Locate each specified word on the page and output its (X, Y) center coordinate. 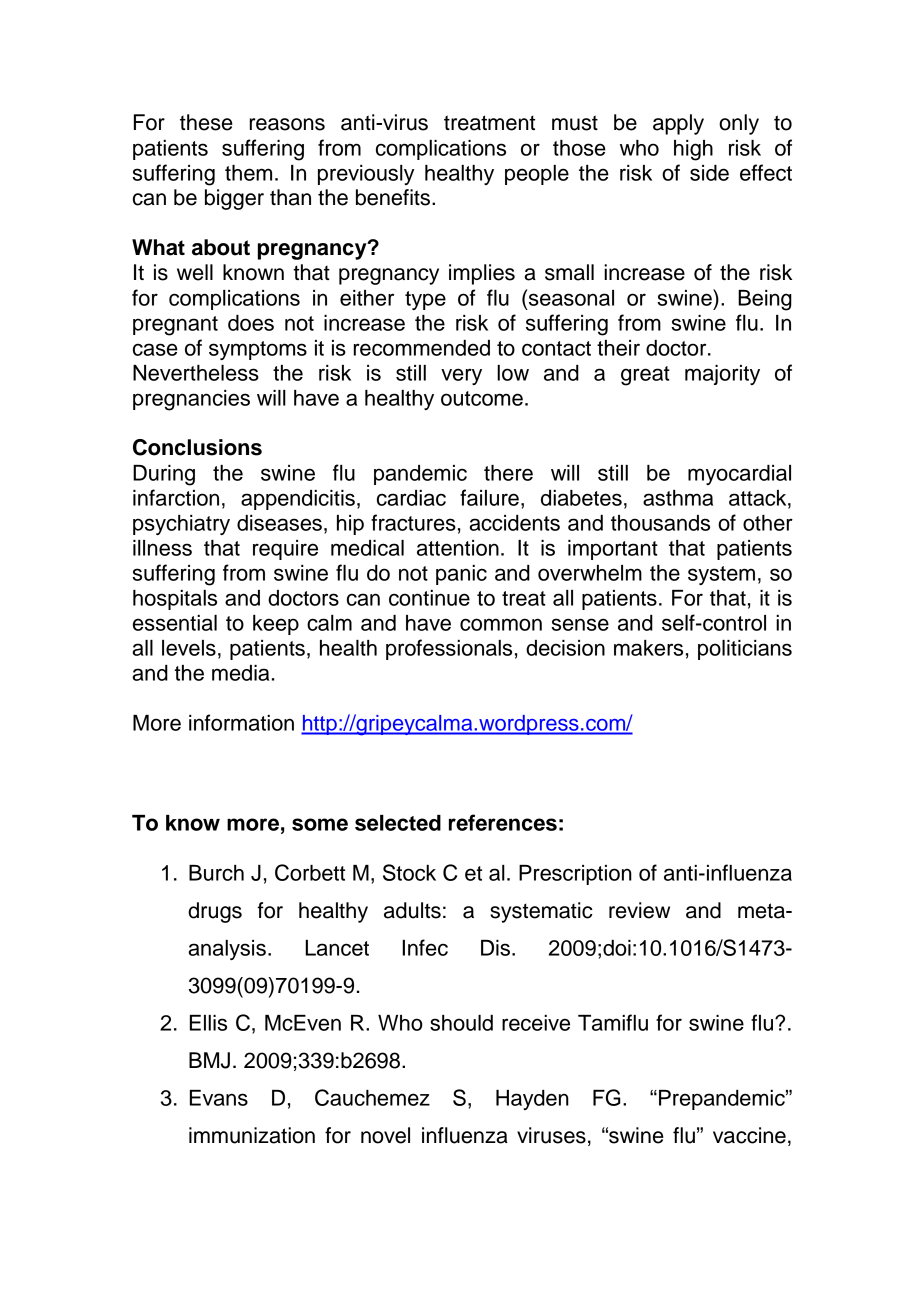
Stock (409, 872)
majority (722, 375)
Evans (219, 1098)
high (693, 150)
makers (648, 648)
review (639, 910)
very (461, 376)
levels (189, 648)
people (537, 175)
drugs (215, 912)
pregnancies (191, 400)
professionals (449, 649)
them (248, 173)
